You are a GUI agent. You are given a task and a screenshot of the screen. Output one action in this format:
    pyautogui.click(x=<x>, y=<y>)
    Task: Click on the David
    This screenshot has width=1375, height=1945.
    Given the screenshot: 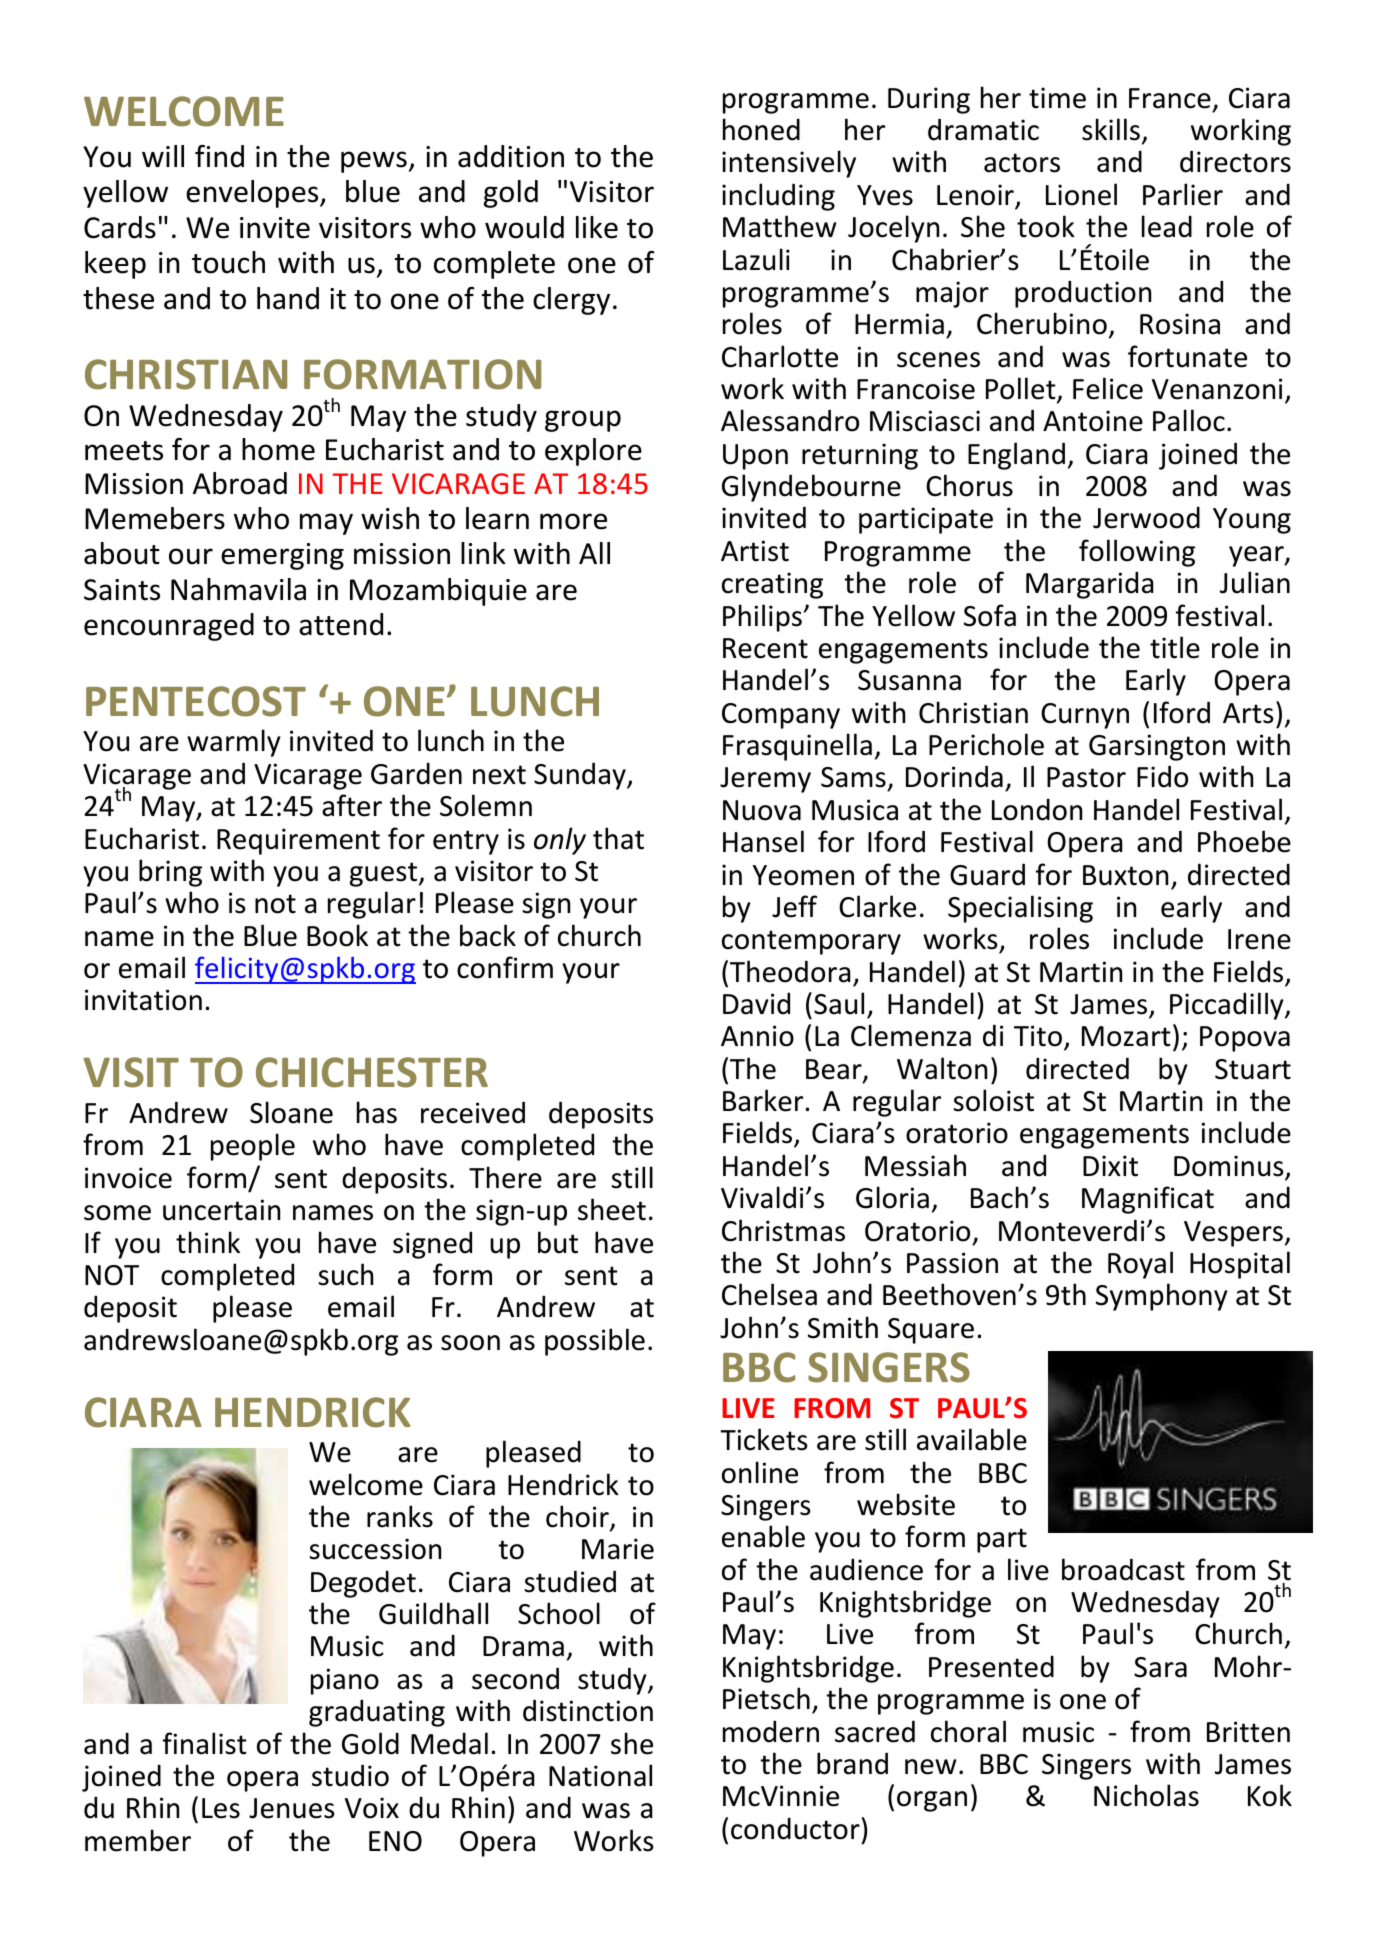 What is the action you would take?
    pyautogui.click(x=756, y=1003)
